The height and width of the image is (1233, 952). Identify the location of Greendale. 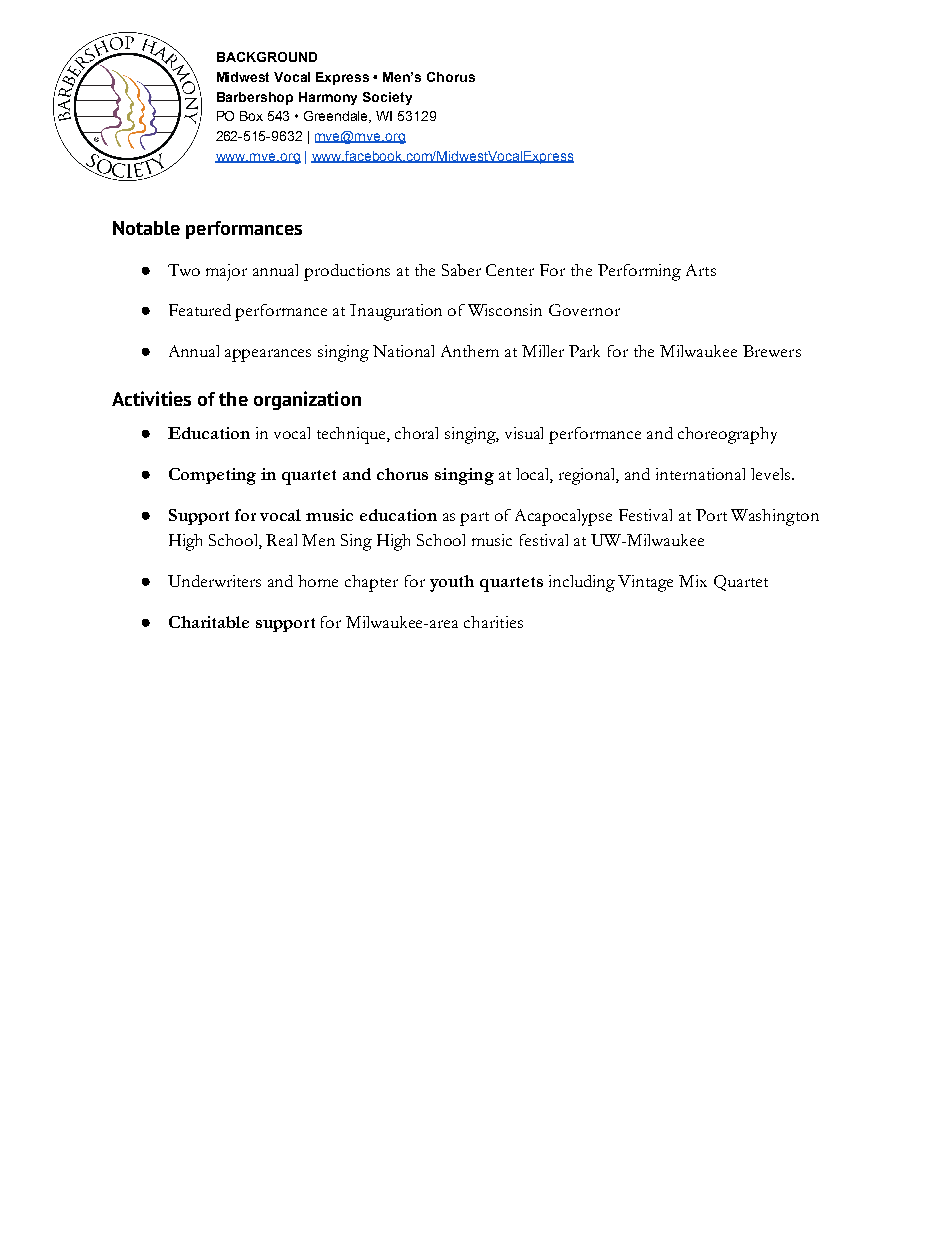
(337, 117).
